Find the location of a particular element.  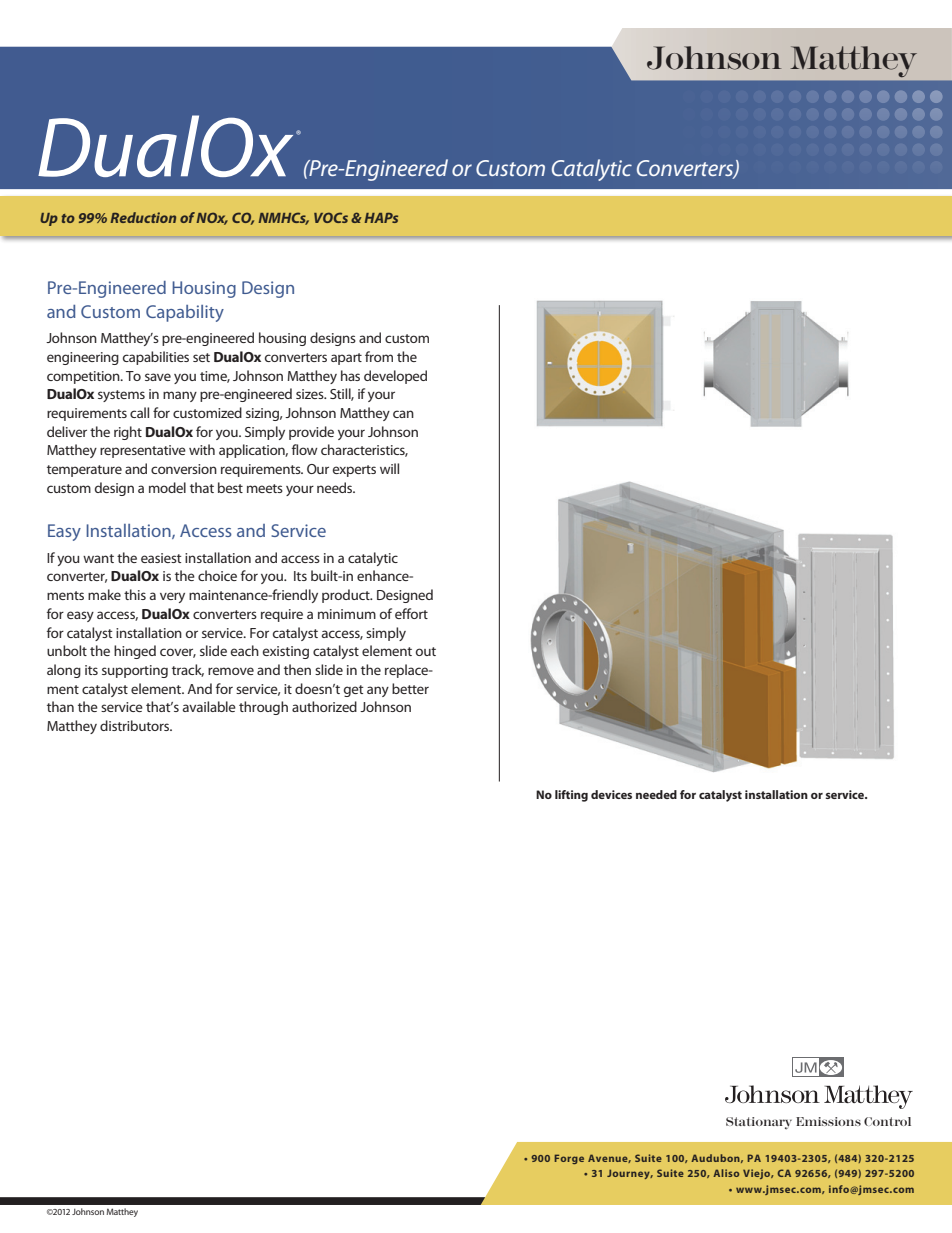

developed is located at coordinates (395, 377).
